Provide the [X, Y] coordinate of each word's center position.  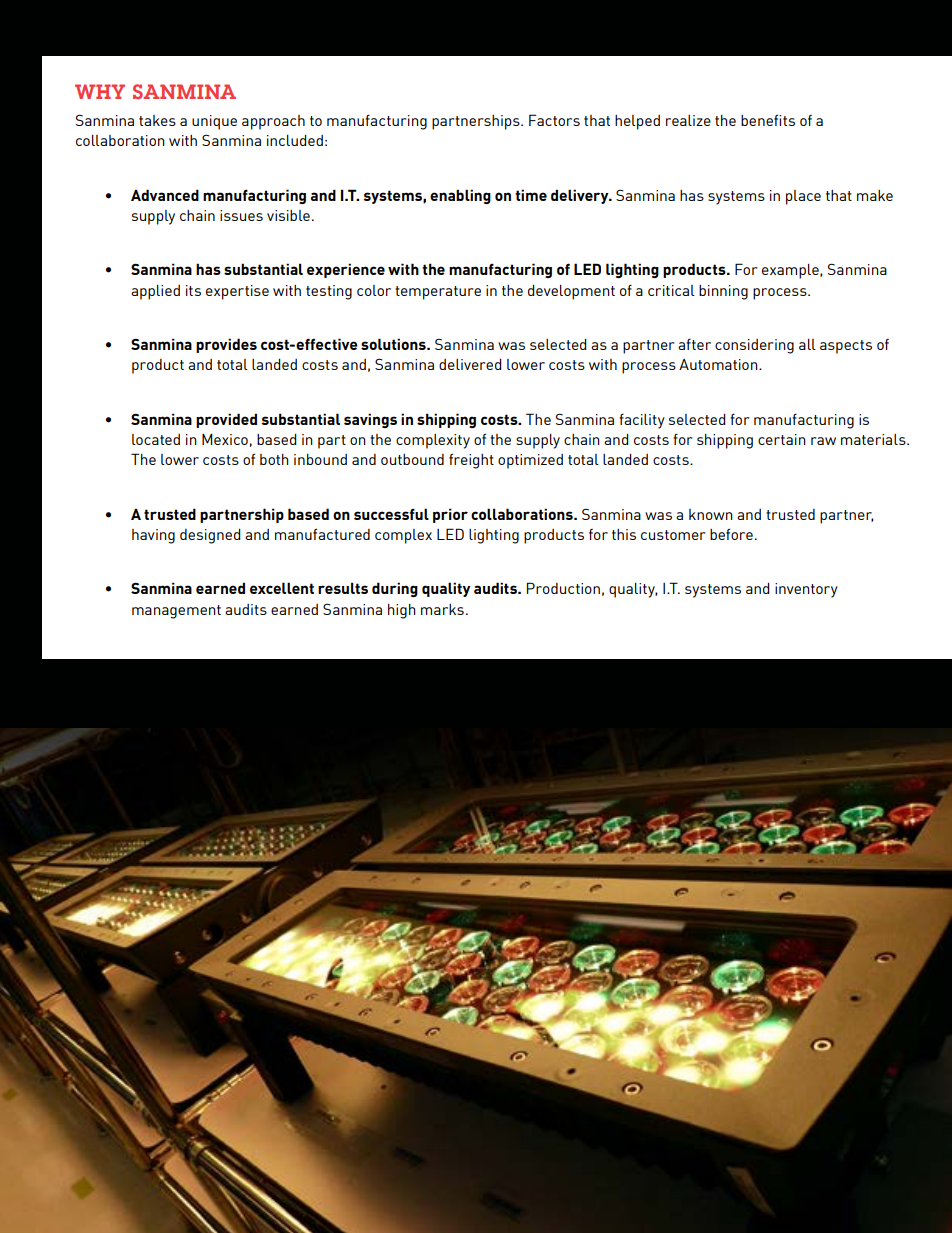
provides [226, 345]
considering [754, 346]
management [176, 612]
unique [214, 122]
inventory [806, 590]
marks [442, 609]
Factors [554, 120]
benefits [768, 120]
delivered [470, 364]
